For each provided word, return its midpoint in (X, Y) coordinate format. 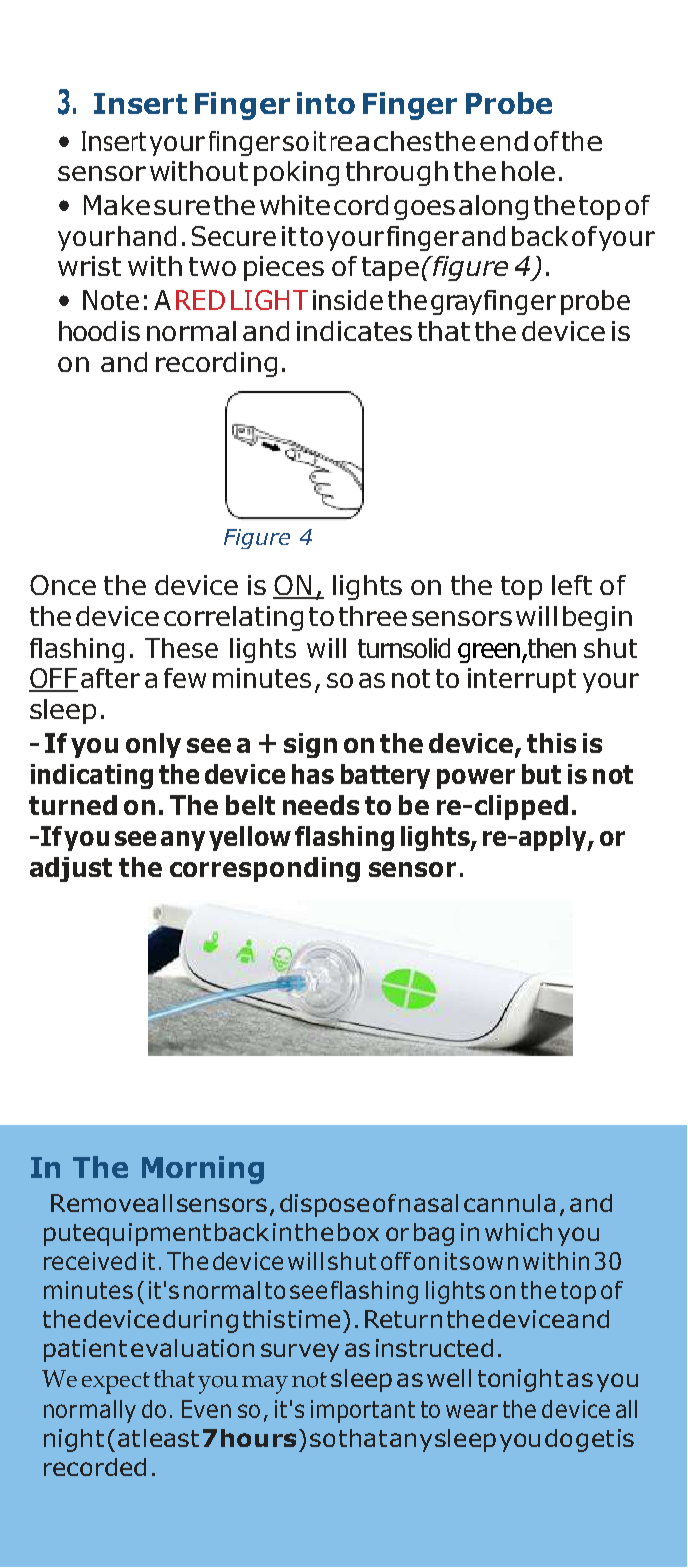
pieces (284, 268)
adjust (71, 869)
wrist (89, 266)
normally (90, 1411)
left (572, 585)
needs (321, 805)
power (476, 779)
